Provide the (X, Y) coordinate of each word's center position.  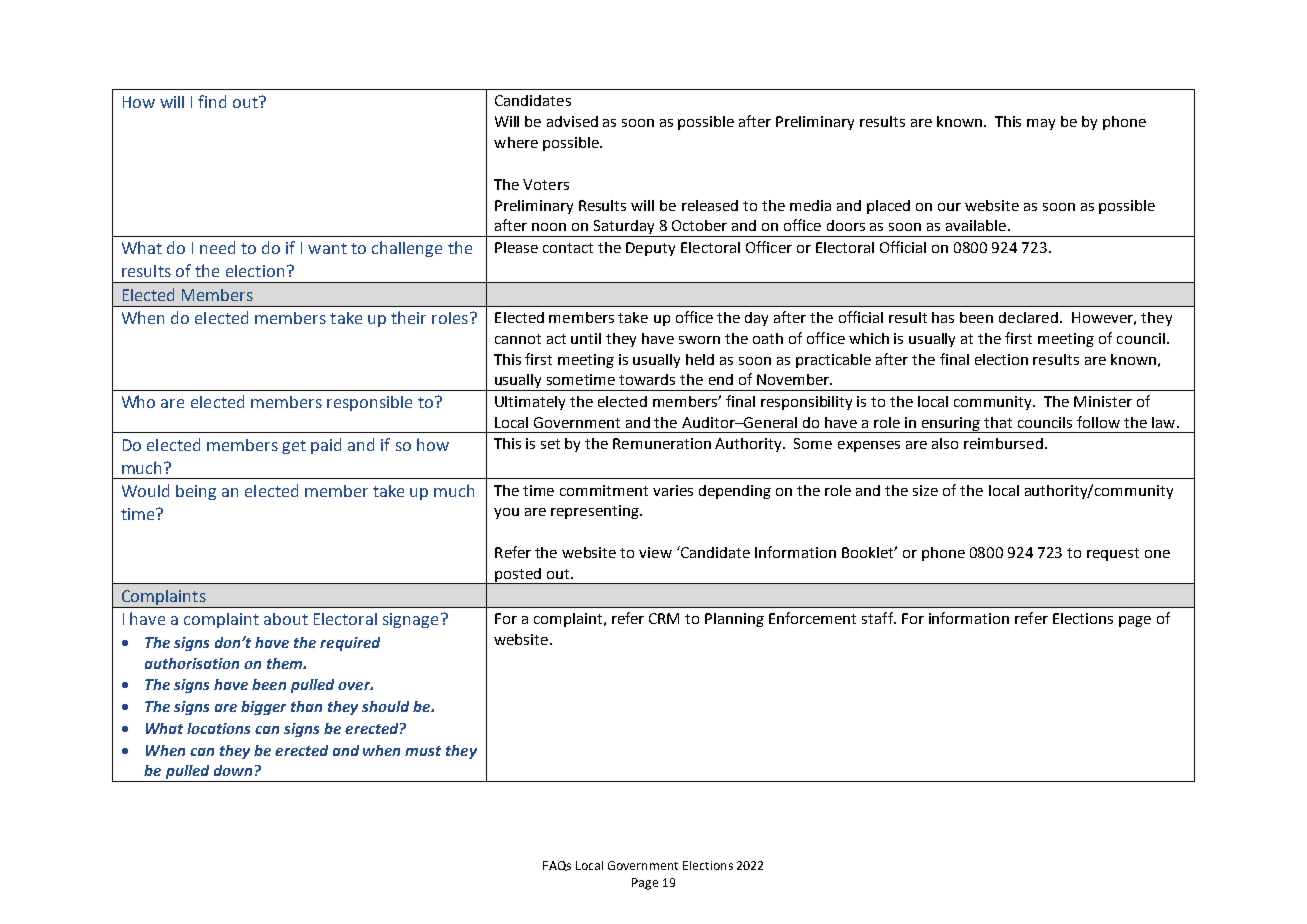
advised (572, 121)
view (655, 552)
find (212, 101)
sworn (699, 340)
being (196, 492)
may (1041, 124)
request (1113, 554)
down (233, 770)
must (423, 751)
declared (1028, 317)
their (408, 317)
